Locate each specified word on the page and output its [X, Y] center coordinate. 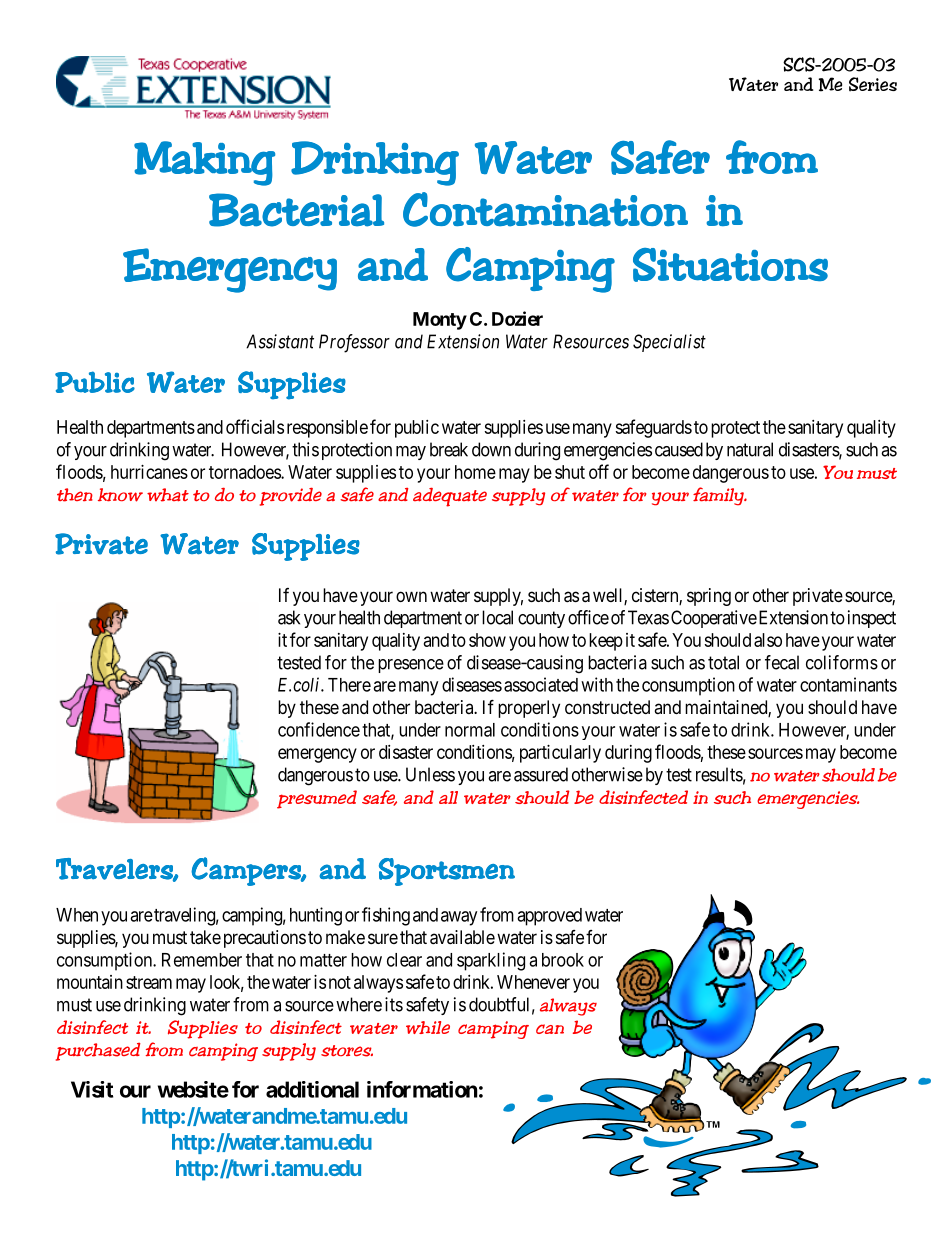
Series [873, 84]
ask [289, 617]
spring [709, 597]
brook [563, 960]
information [422, 1089]
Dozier [517, 318]
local [497, 617]
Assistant [280, 341]
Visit [92, 1089]
